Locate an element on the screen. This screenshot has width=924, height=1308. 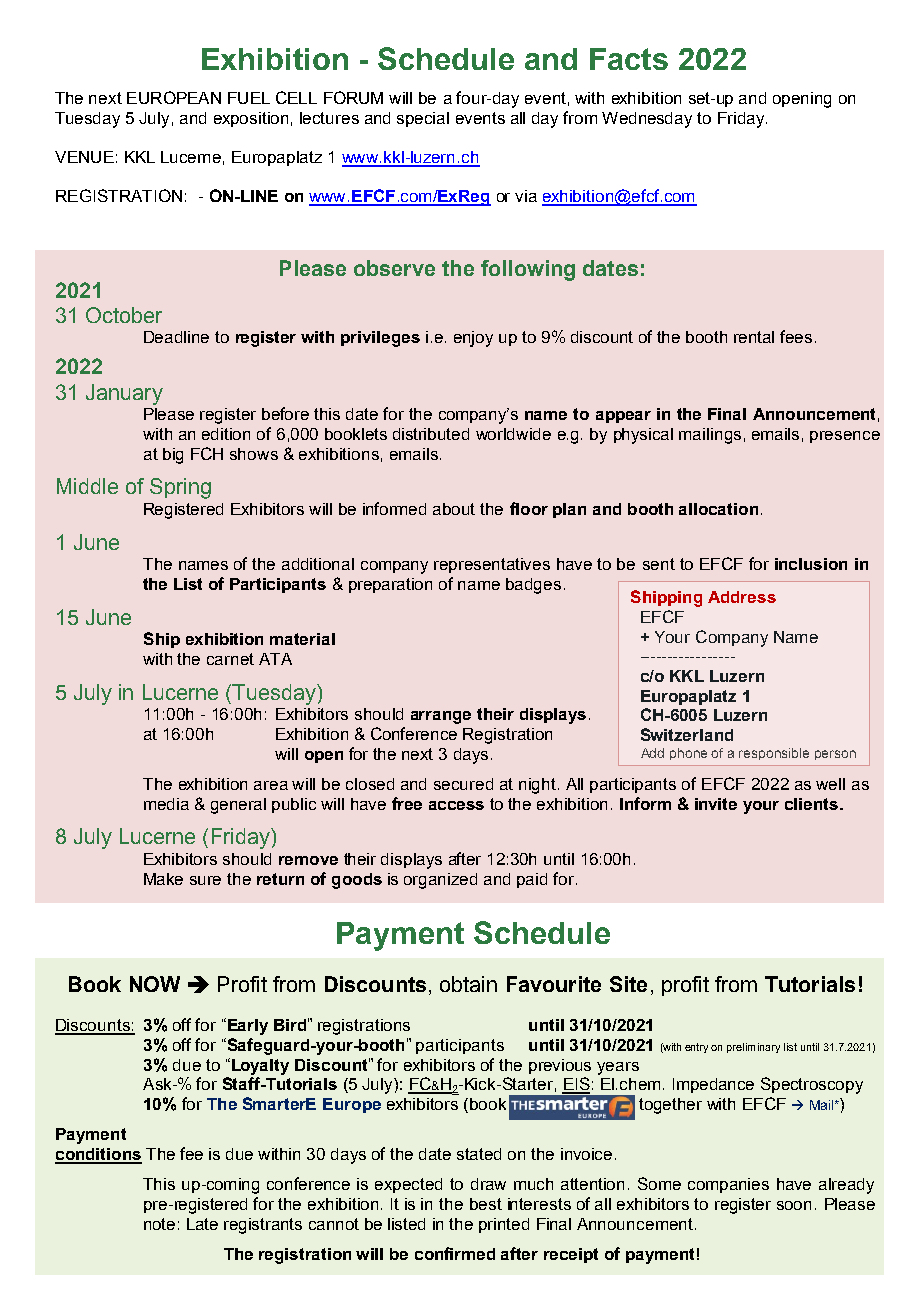
enjoy is located at coordinates (473, 339).
